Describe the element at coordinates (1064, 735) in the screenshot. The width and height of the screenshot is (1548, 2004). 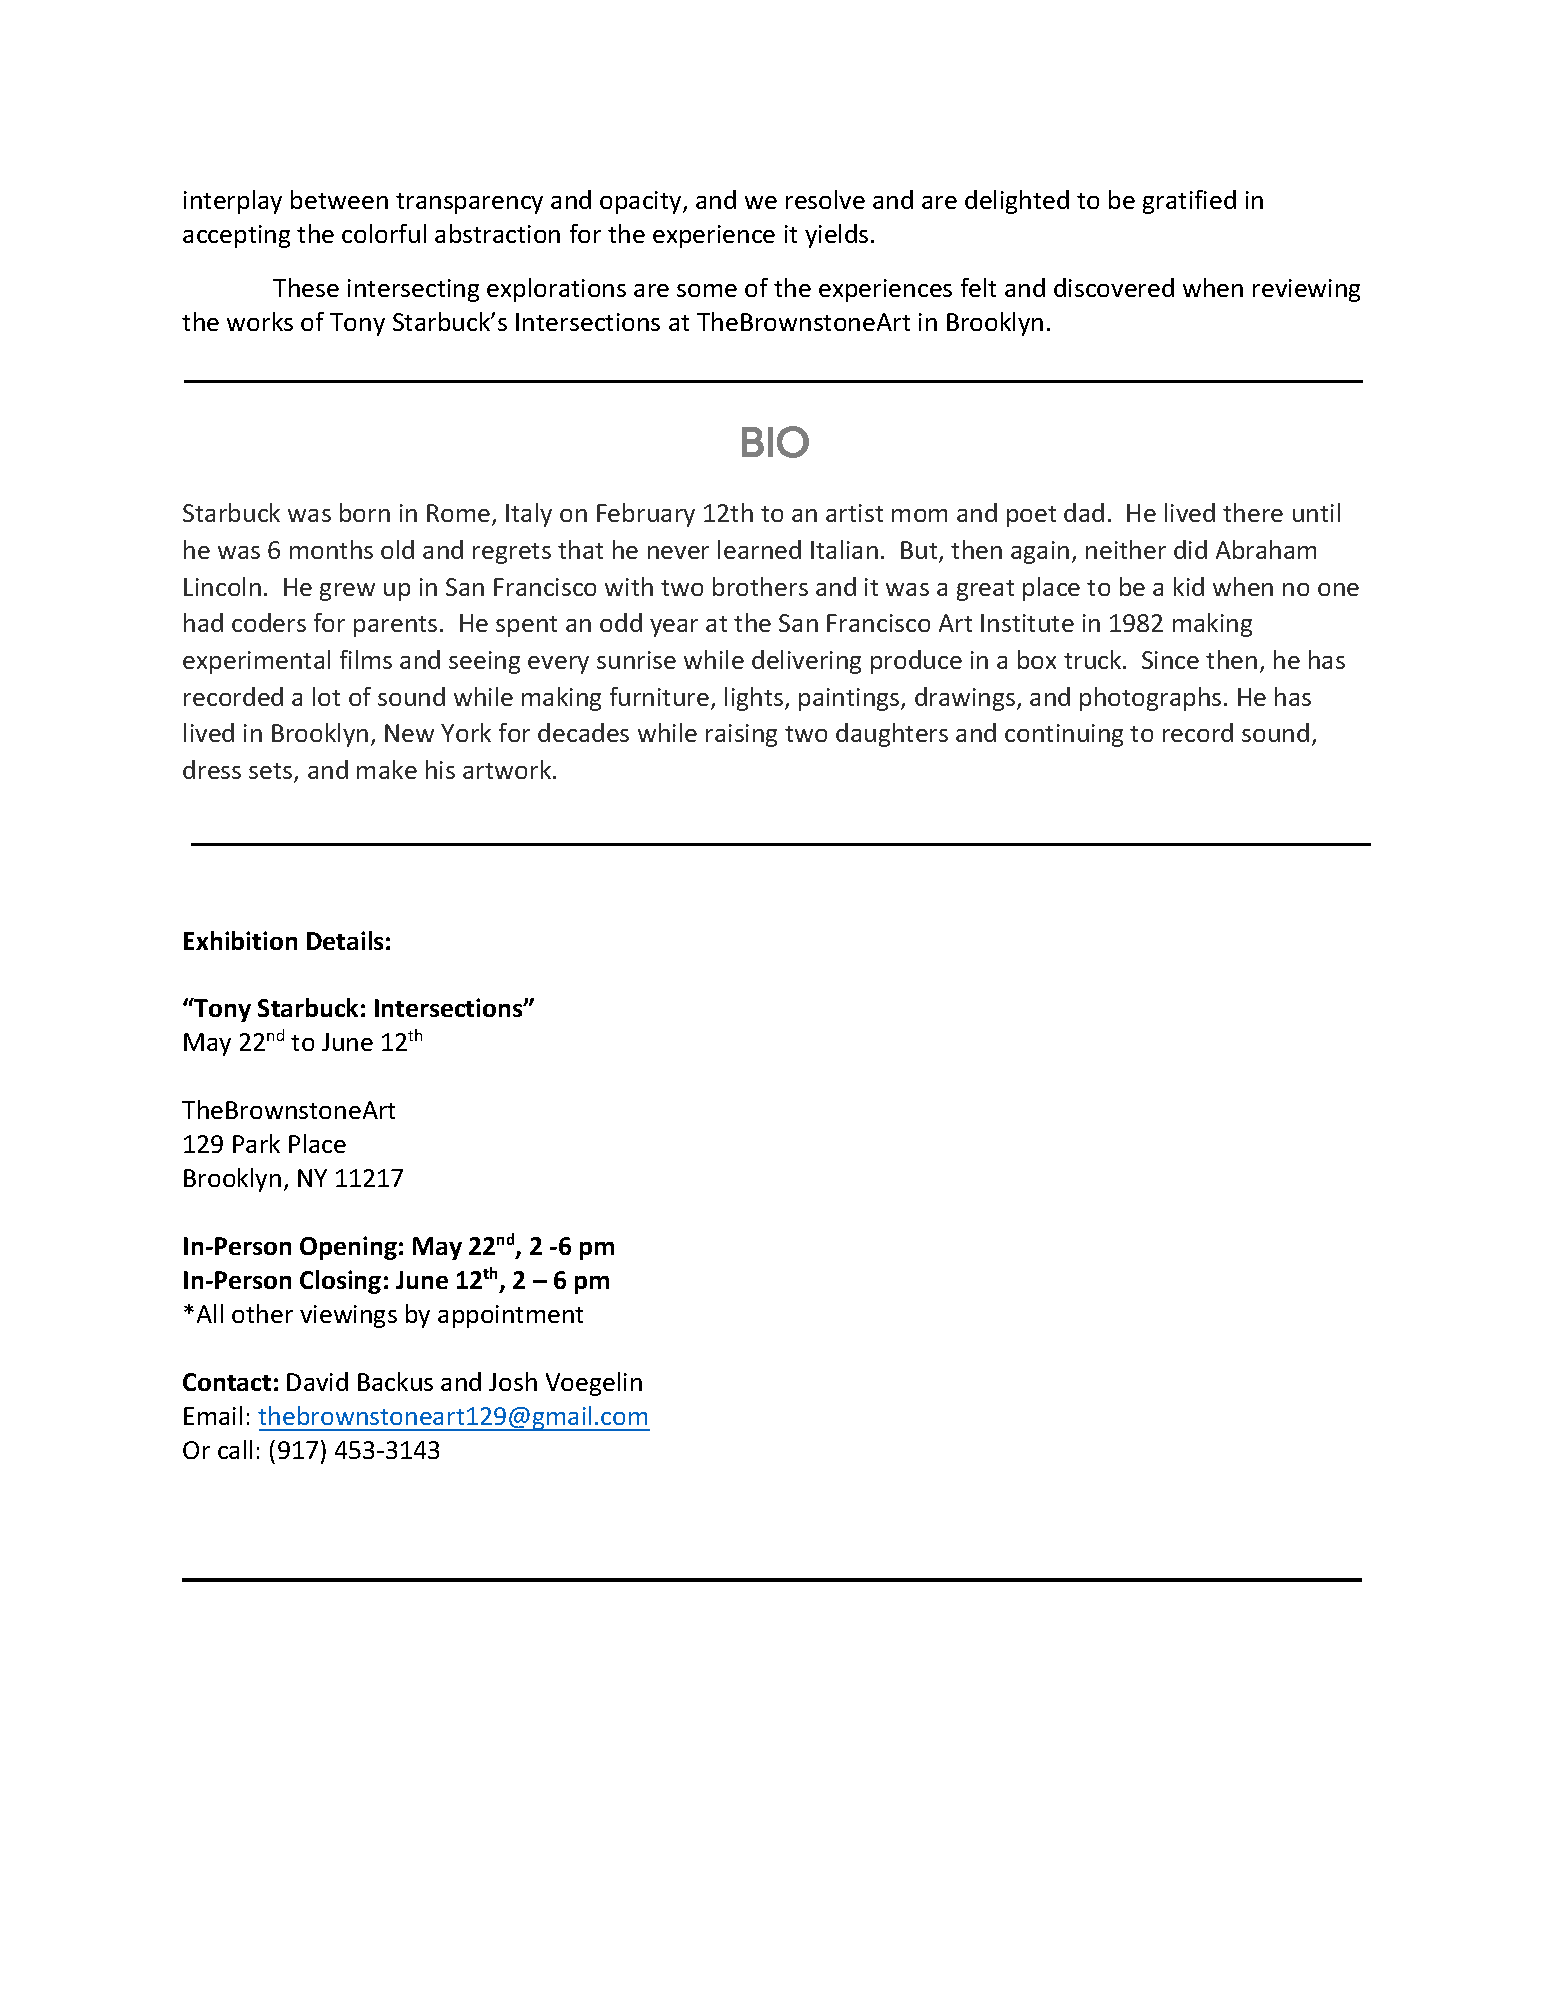
I see `continuing` at that location.
